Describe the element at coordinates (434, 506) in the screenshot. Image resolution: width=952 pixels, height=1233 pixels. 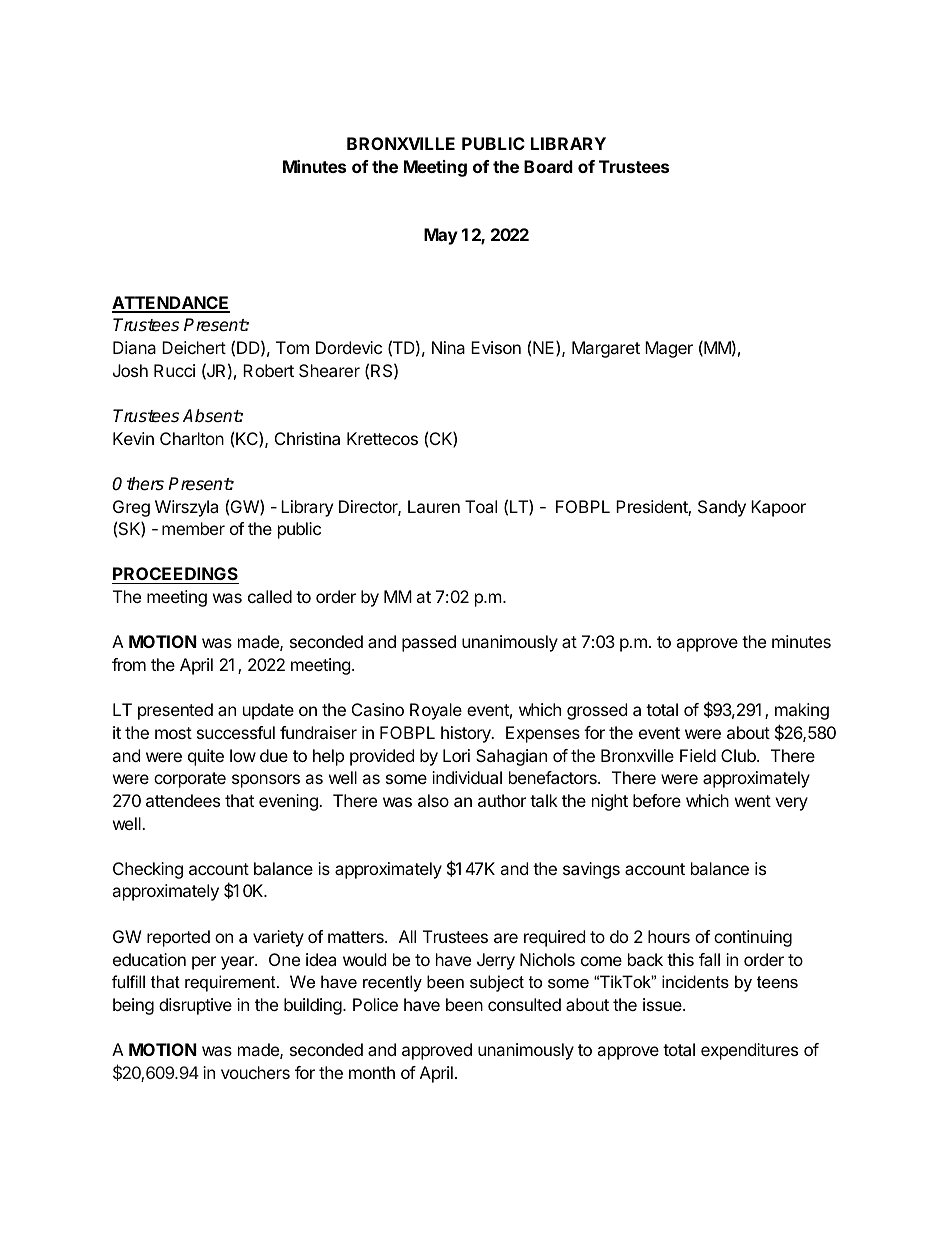
I see `Lauren` at that location.
